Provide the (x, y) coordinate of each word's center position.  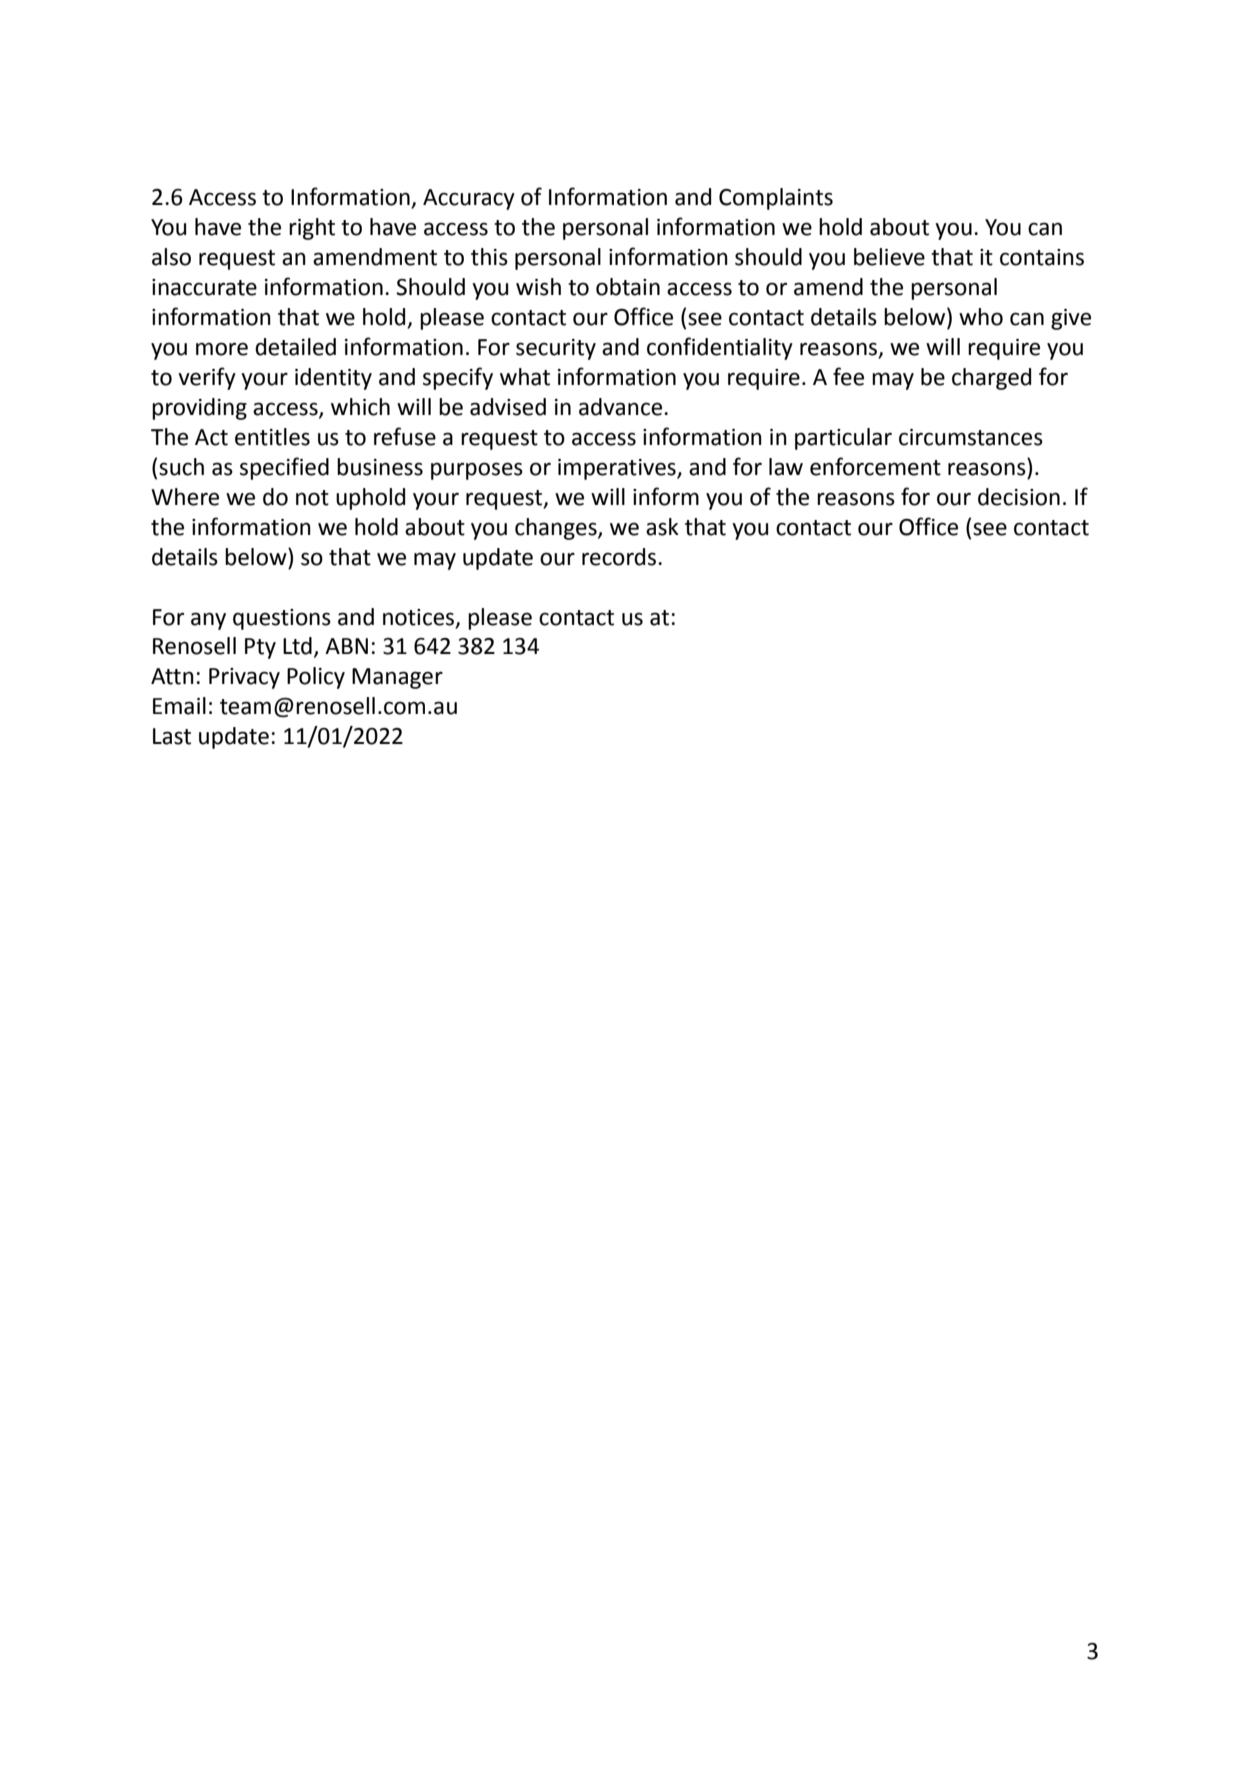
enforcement (875, 466)
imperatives (618, 469)
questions (282, 619)
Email (179, 706)
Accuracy (469, 199)
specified (284, 468)
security (556, 349)
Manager (397, 678)
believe (889, 257)
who (981, 317)
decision (1019, 497)
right (312, 229)
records (620, 557)
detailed (295, 347)
